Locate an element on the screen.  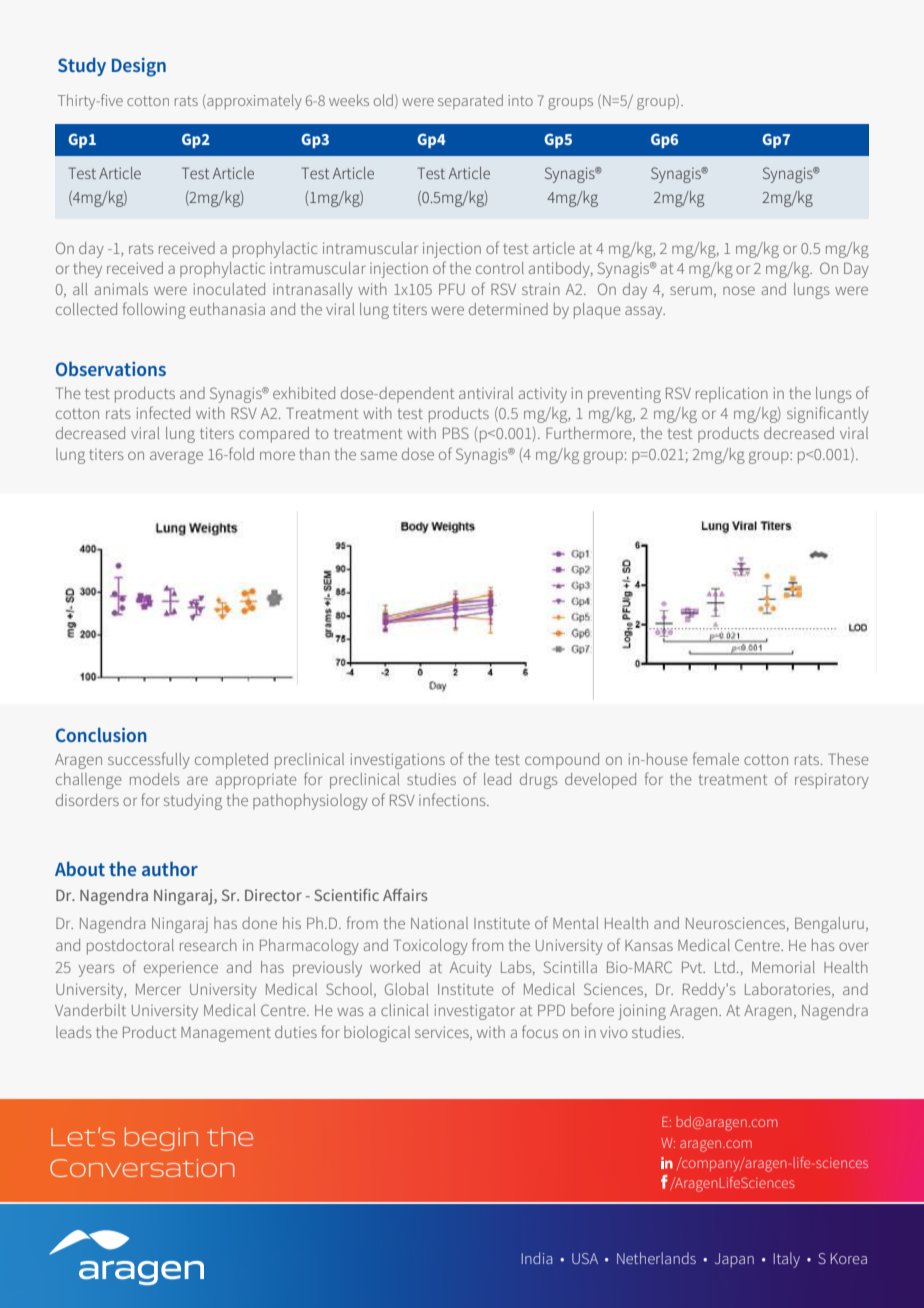
PBS is located at coordinates (456, 433).
